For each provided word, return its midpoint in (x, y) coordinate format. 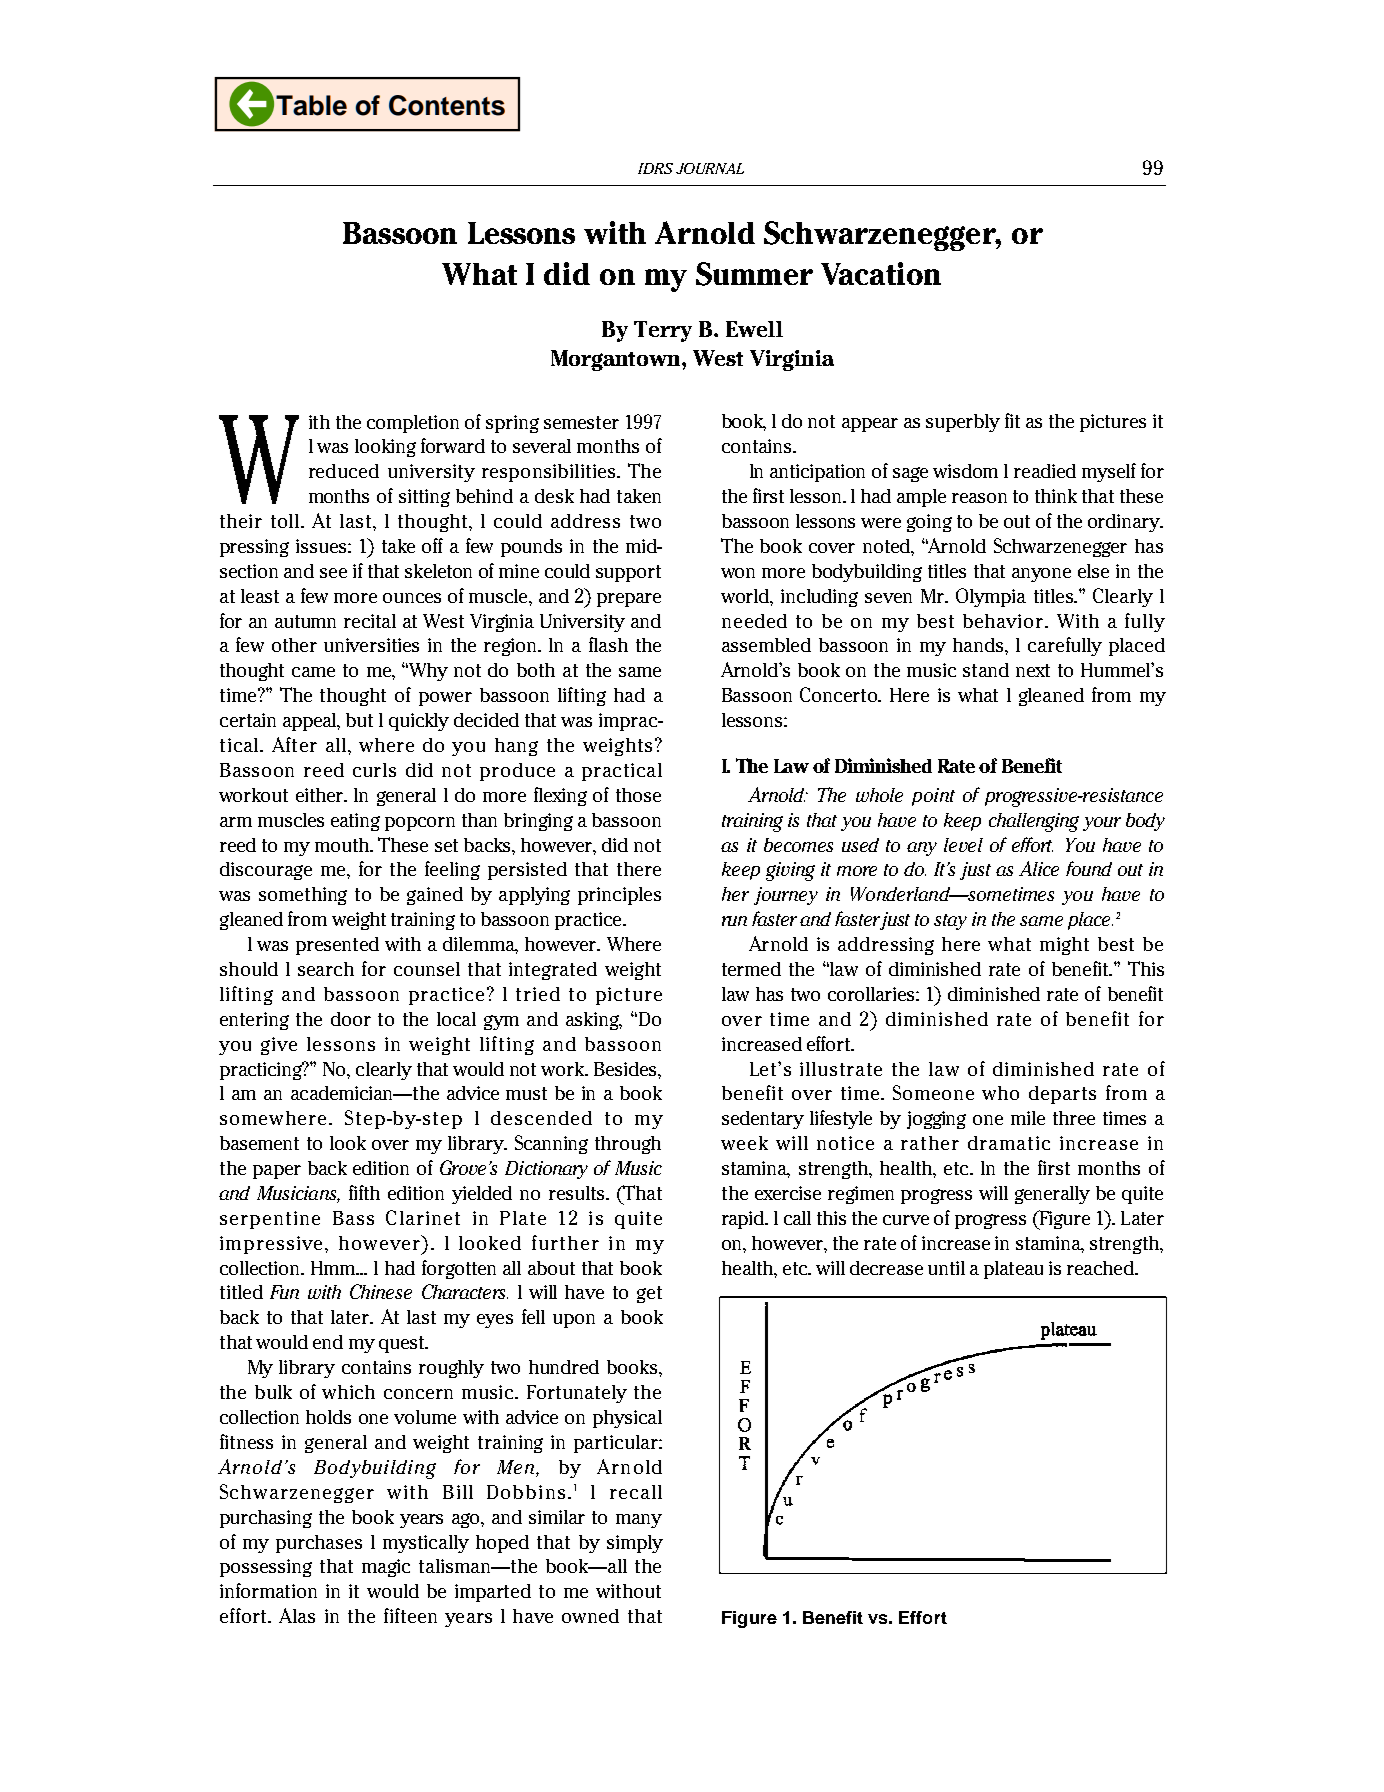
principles (619, 896)
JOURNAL (710, 168)
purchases (319, 1544)
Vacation (881, 273)
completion (413, 424)
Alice (1039, 868)
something (303, 896)
